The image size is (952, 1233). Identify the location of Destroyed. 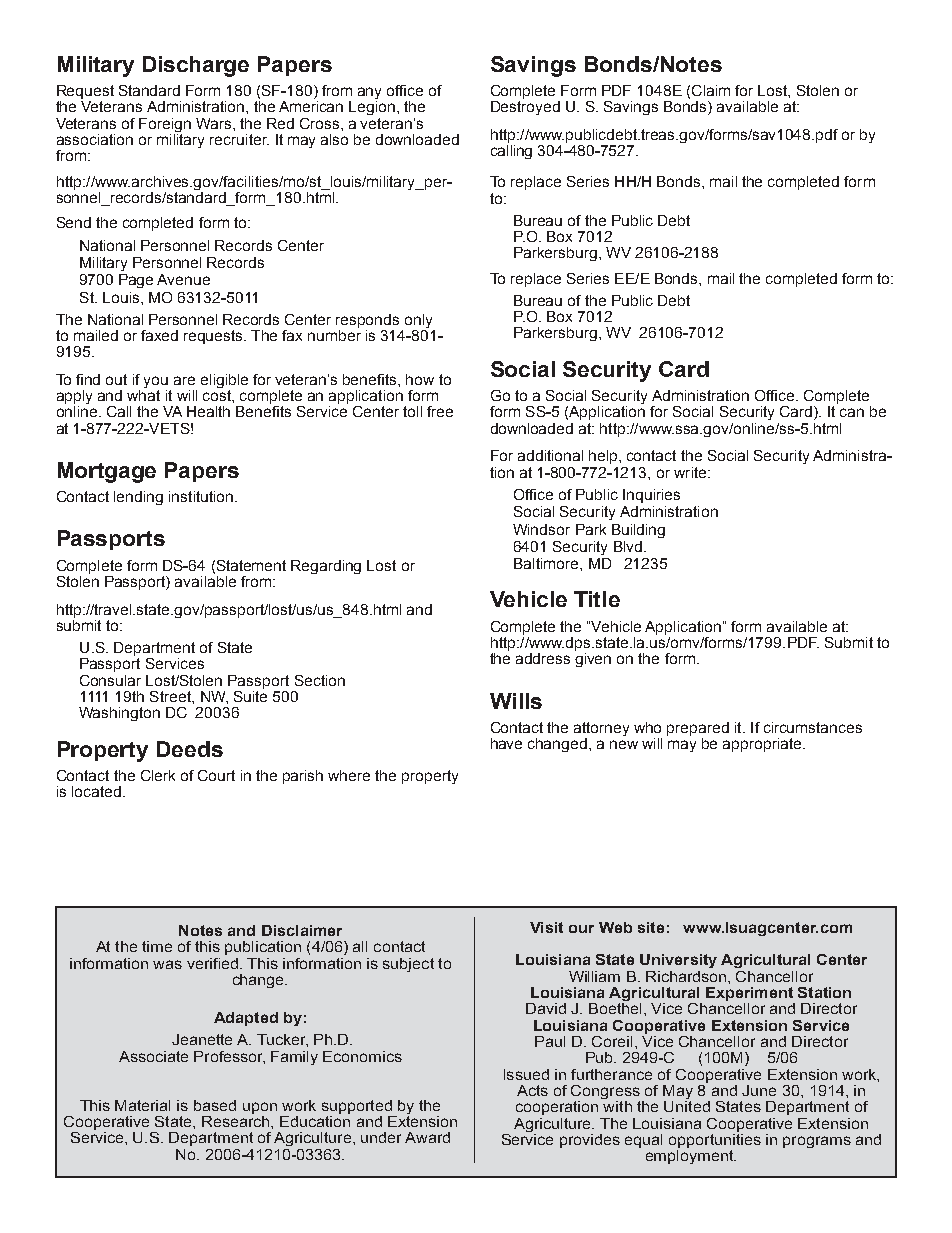
(525, 108).
